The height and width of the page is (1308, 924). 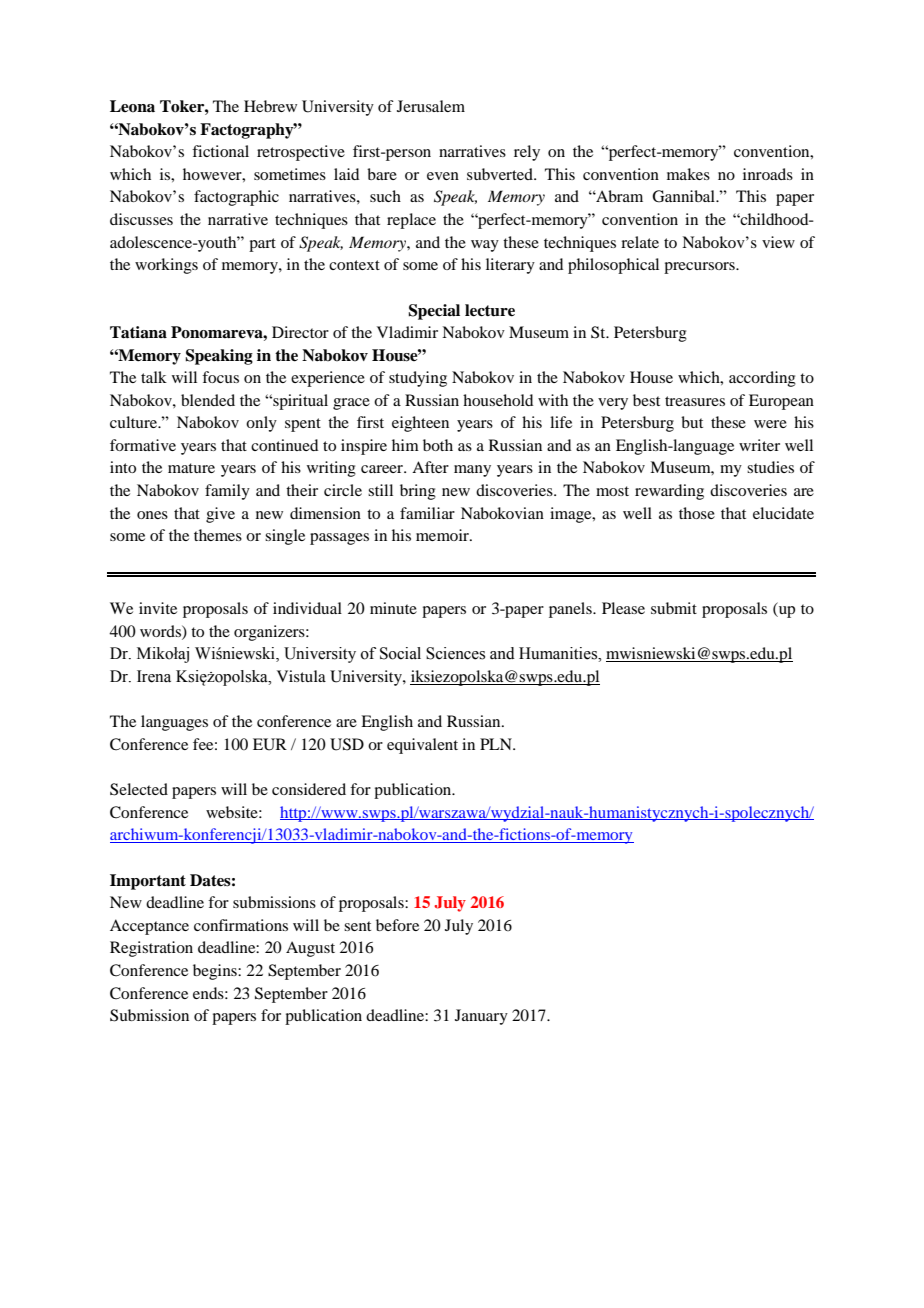 What do you see at coordinates (674, 608) in the page?
I see `submit` at bounding box center [674, 608].
